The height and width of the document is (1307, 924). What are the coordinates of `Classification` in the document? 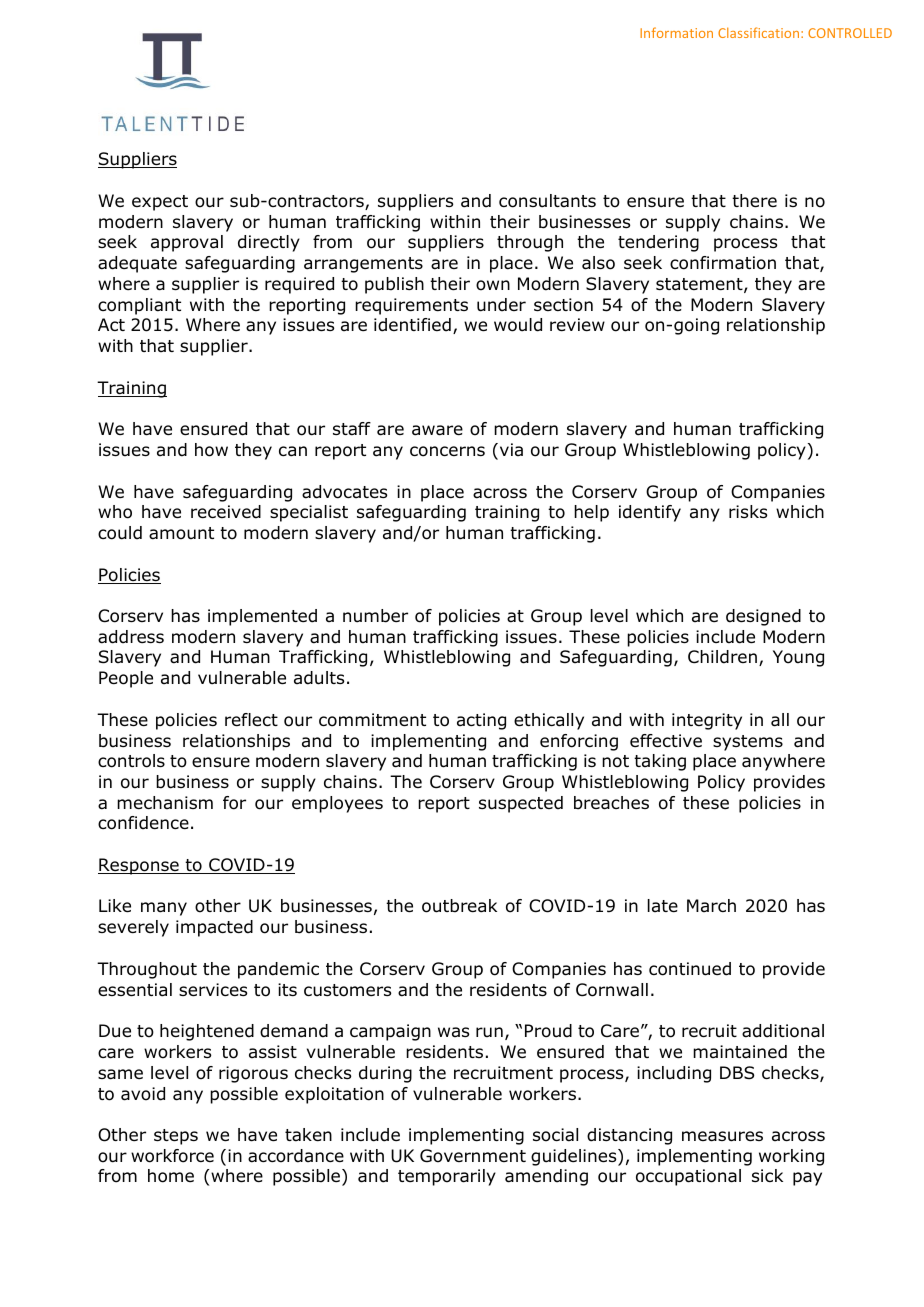 It's located at (760, 32).
